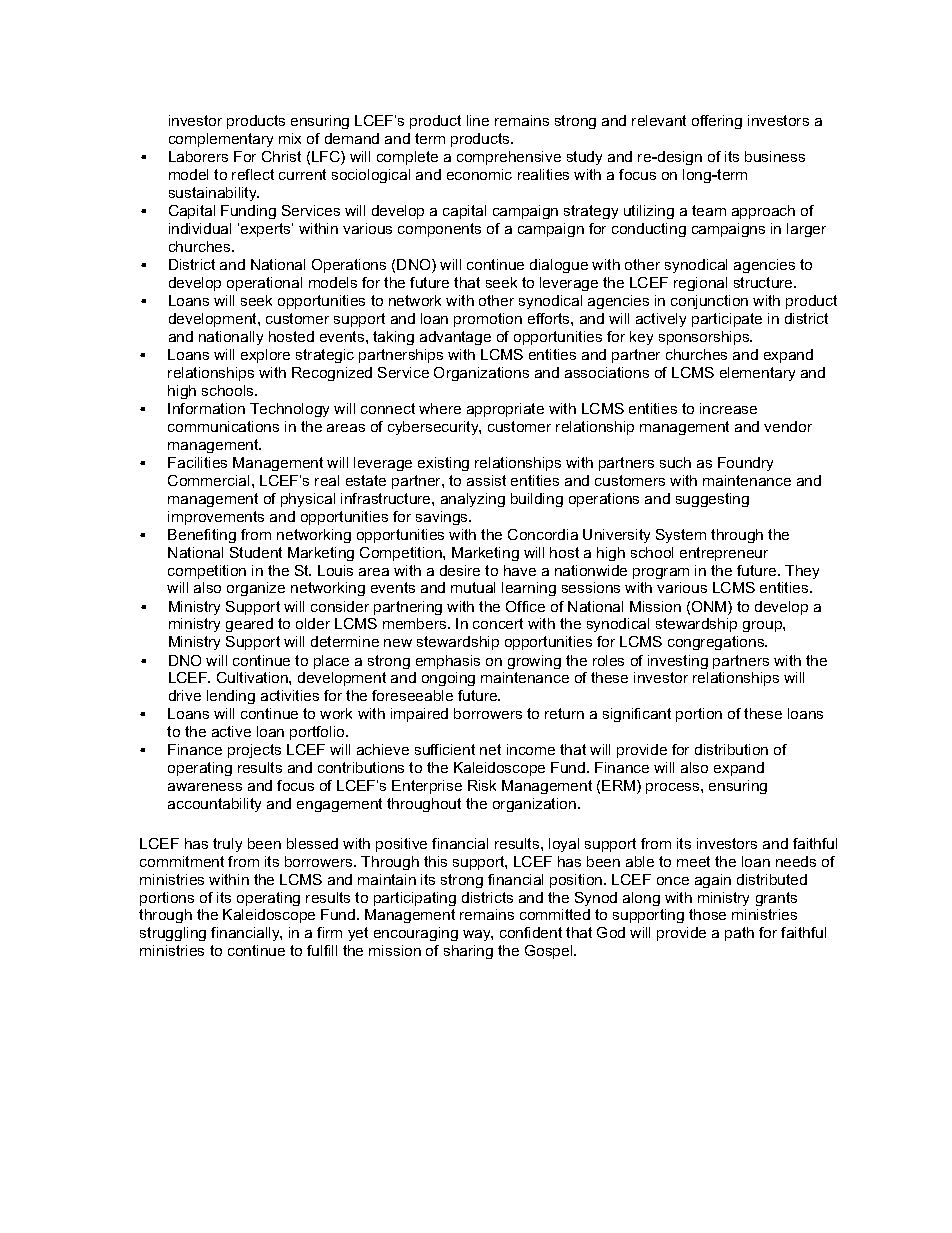 The height and width of the image is (1233, 952). Describe the element at coordinates (509, 158) in the image. I see `comprehensive` at that location.
